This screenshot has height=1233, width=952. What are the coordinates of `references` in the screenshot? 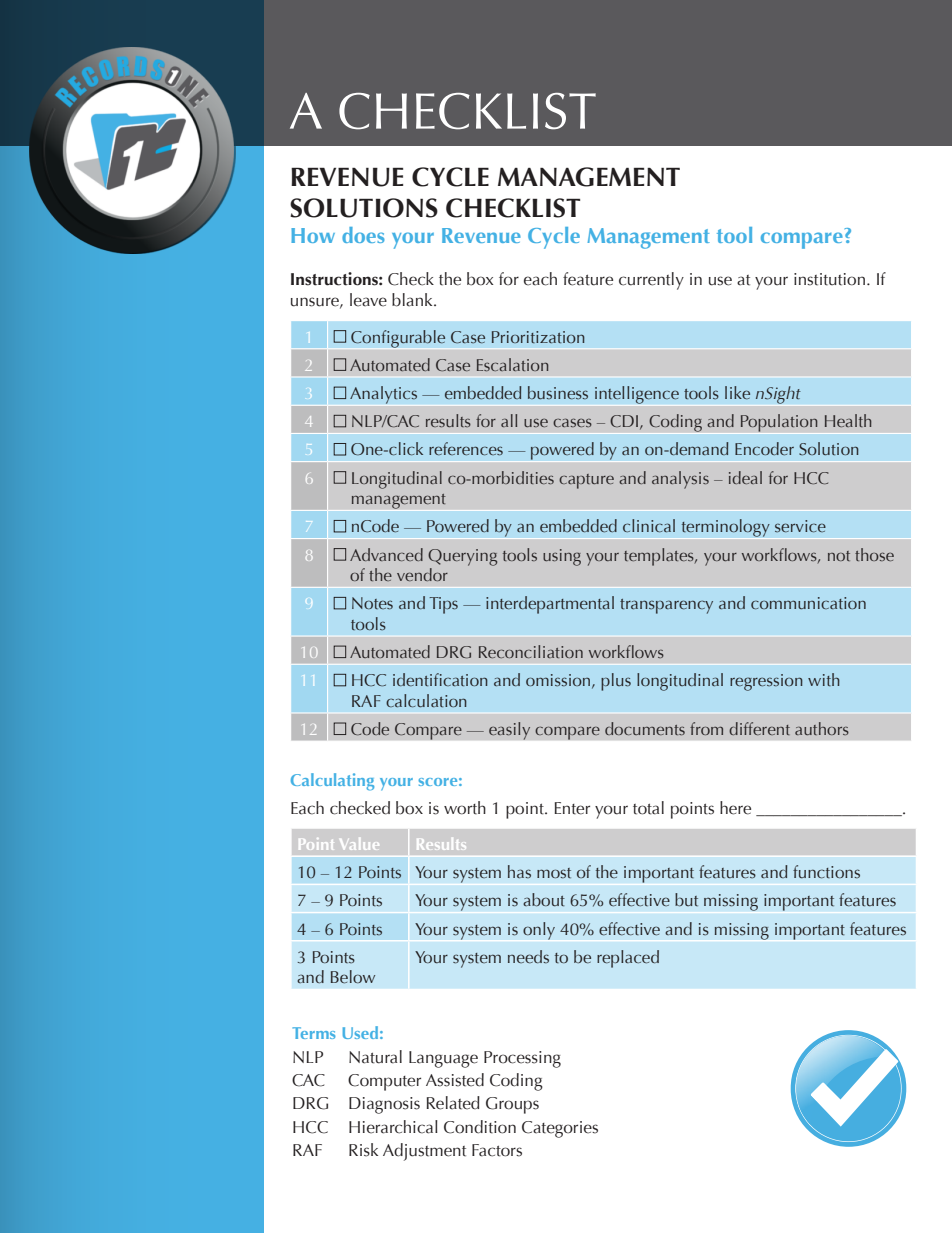 It's located at (466, 449).
